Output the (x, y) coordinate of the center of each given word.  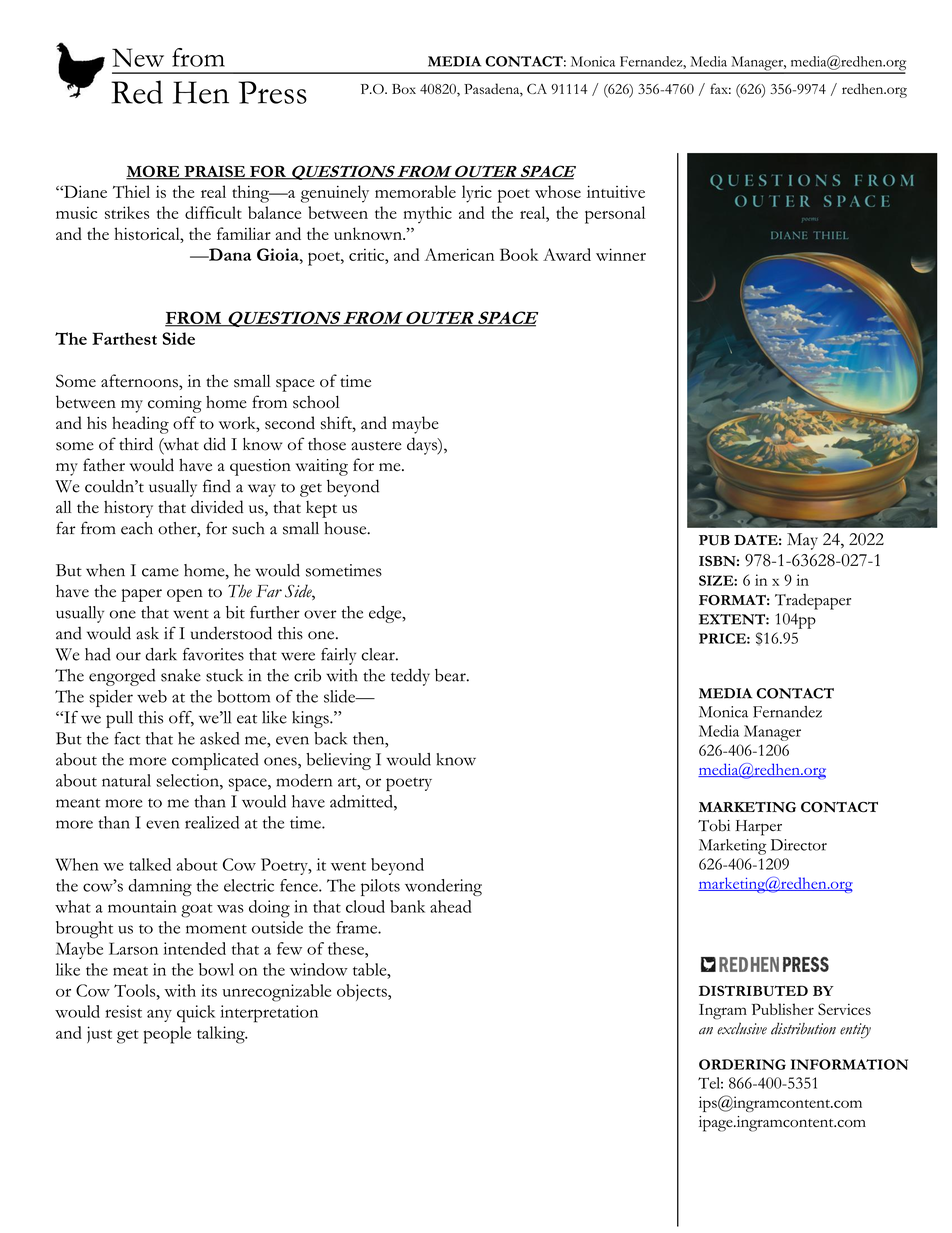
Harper (758, 828)
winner (621, 254)
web (152, 696)
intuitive (616, 191)
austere (376, 446)
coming (175, 404)
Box (404, 89)
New (138, 57)
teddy (410, 677)
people (167, 1035)
